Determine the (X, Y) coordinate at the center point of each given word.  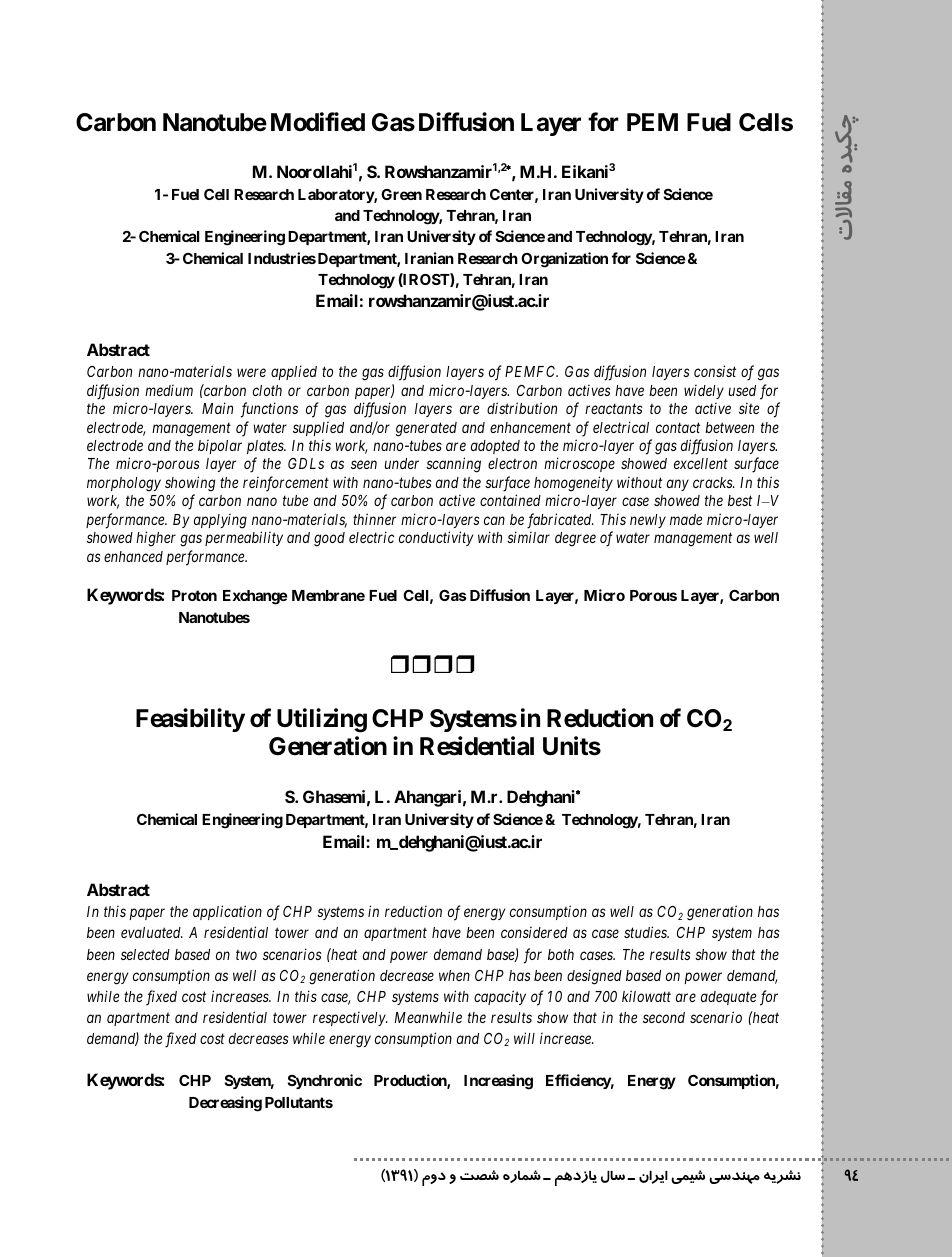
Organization (564, 260)
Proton (194, 595)
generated (426, 429)
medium (169, 390)
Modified (318, 122)
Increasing (498, 1082)
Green (401, 194)
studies (646, 932)
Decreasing (225, 1104)
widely (704, 392)
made (686, 519)
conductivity (436, 538)
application (227, 912)
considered (534, 932)
